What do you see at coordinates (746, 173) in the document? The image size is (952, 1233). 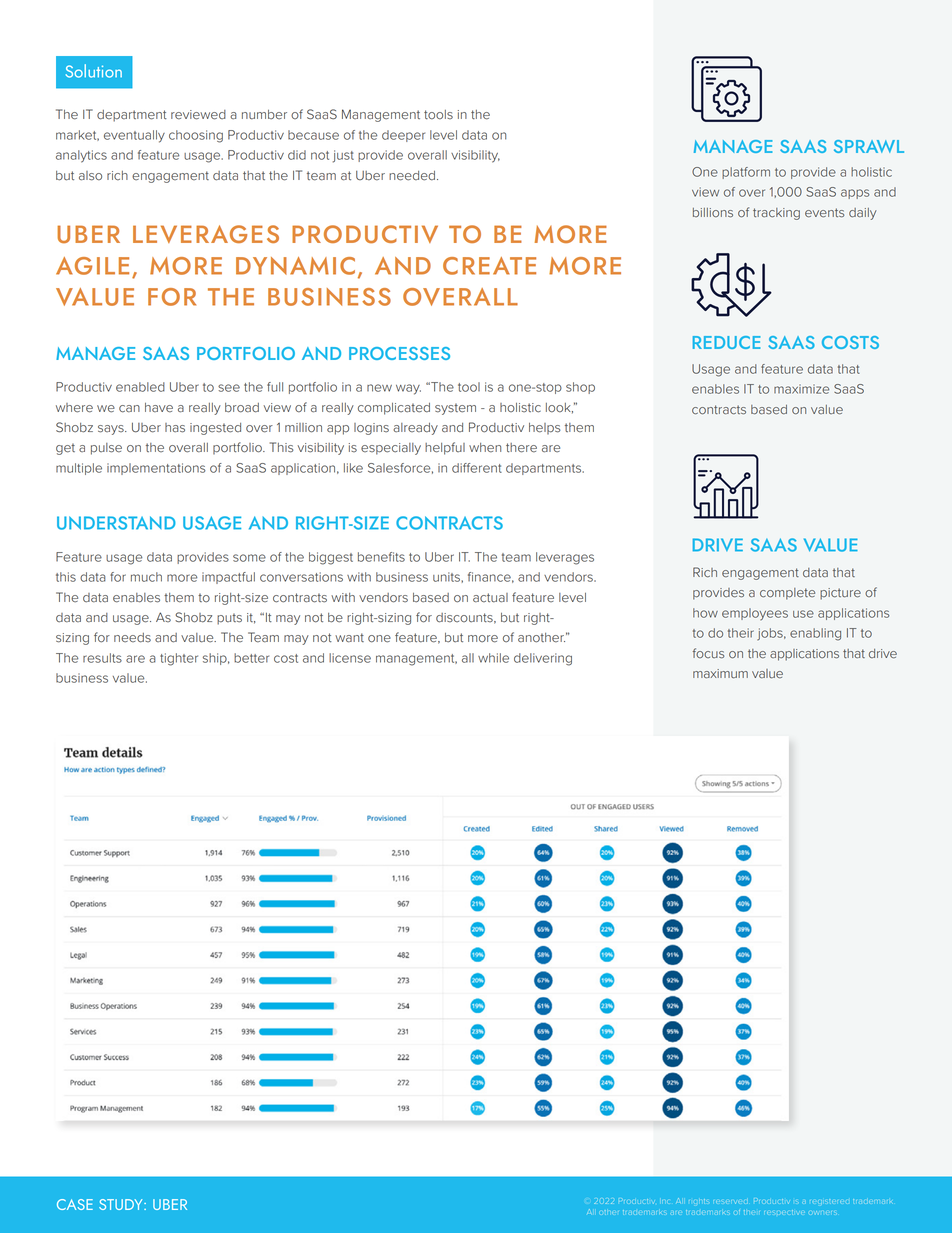 I see `platform` at bounding box center [746, 173].
